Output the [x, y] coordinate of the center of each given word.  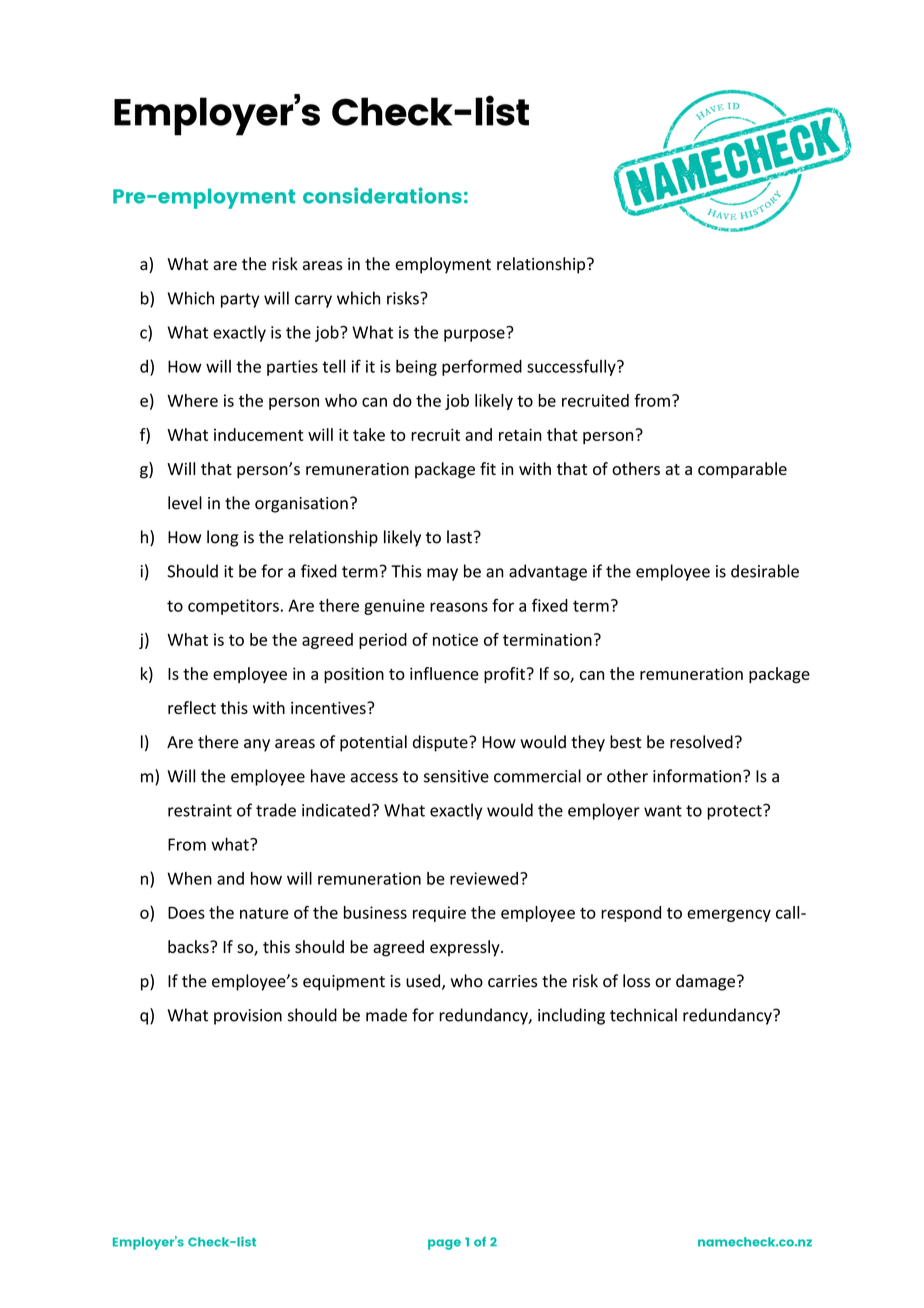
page [444, 1244]
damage [705, 982]
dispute [441, 743]
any [257, 745]
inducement [258, 434]
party [240, 300]
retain [520, 434]
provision [248, 1017]
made [386, 1015]
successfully [572, 367]
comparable [742, 470]
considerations [382, 195]
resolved [701, 742]
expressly [466, 948]
